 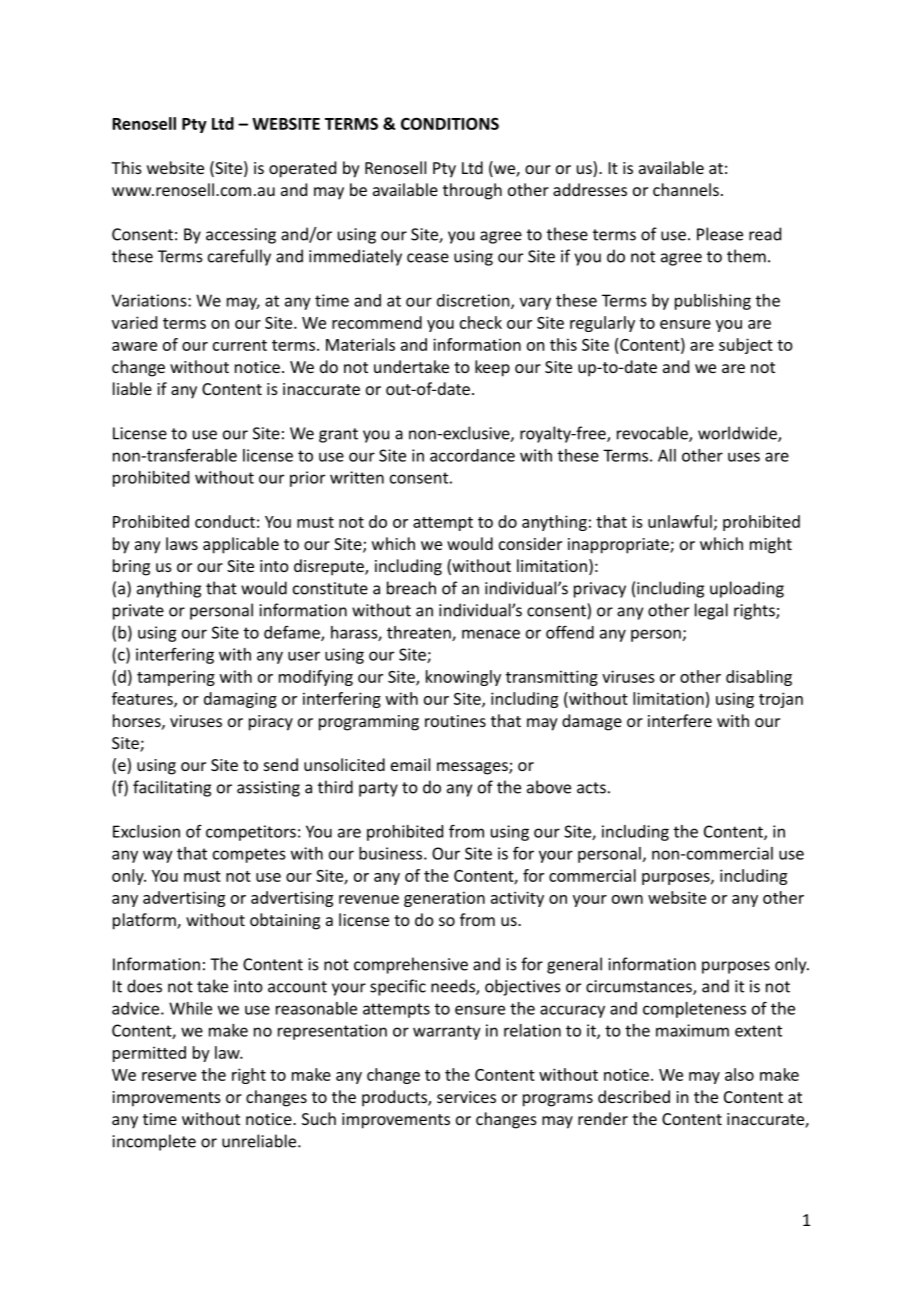 I want to click on operated, so click(x=302, y=169).
